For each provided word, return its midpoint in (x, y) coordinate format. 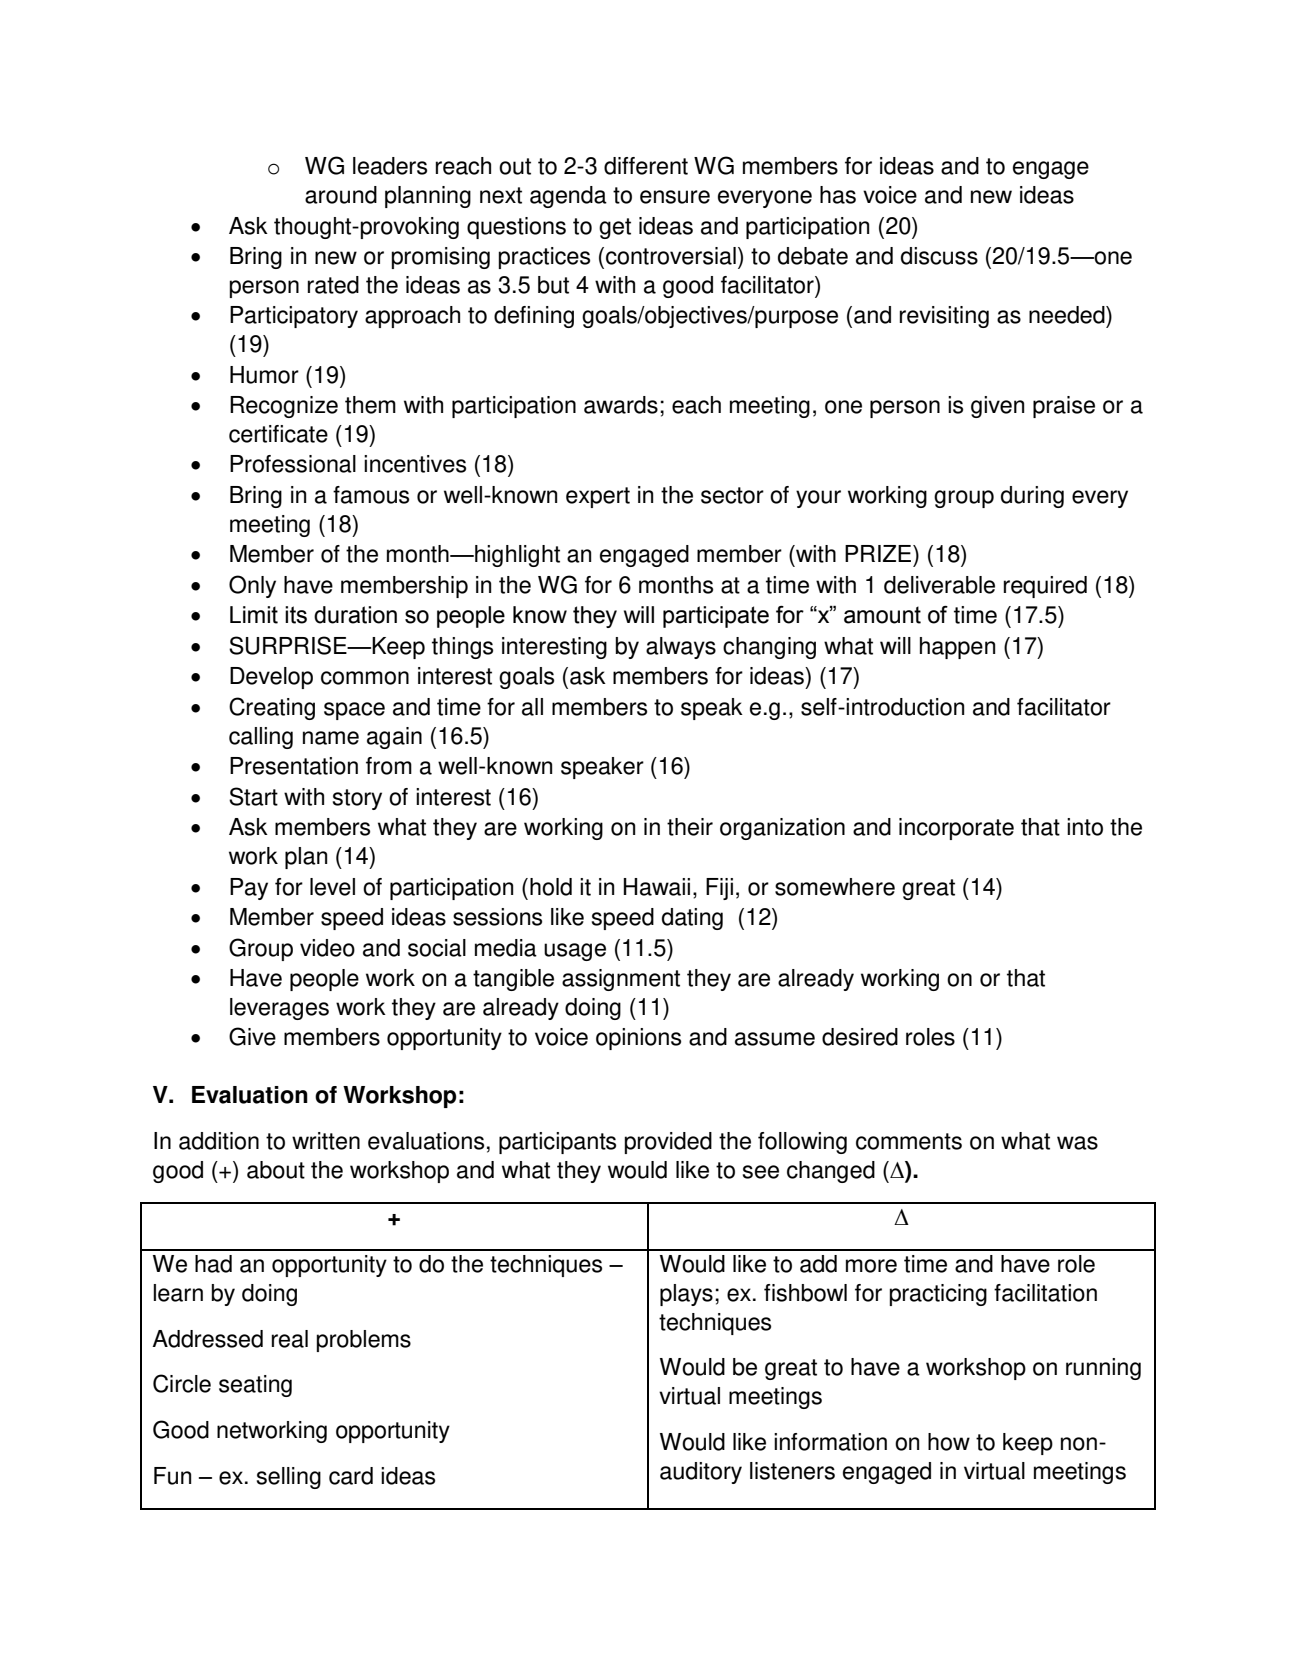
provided (668, 1143)
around (341, 195)
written (326, 1141)
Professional (293, 464)
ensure (675, 197)
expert (598, 497)
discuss (939, 256)
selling (289, 1478)
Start (253, 796)
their (690, 827)
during (1032, 497)
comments (909, 1141)
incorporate (956, 829)
